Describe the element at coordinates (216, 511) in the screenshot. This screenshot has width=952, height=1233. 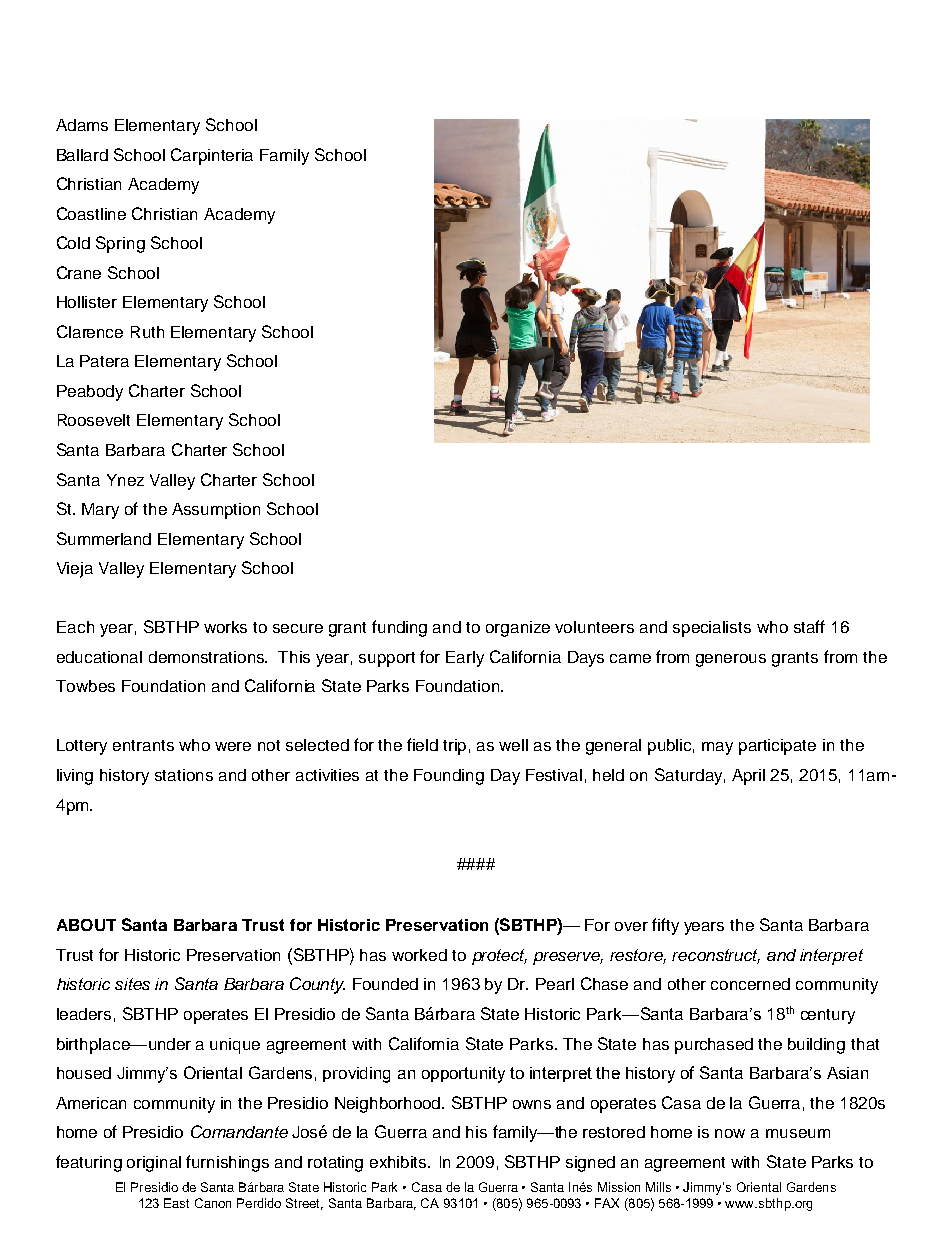
I see `Assumption` at that location.
